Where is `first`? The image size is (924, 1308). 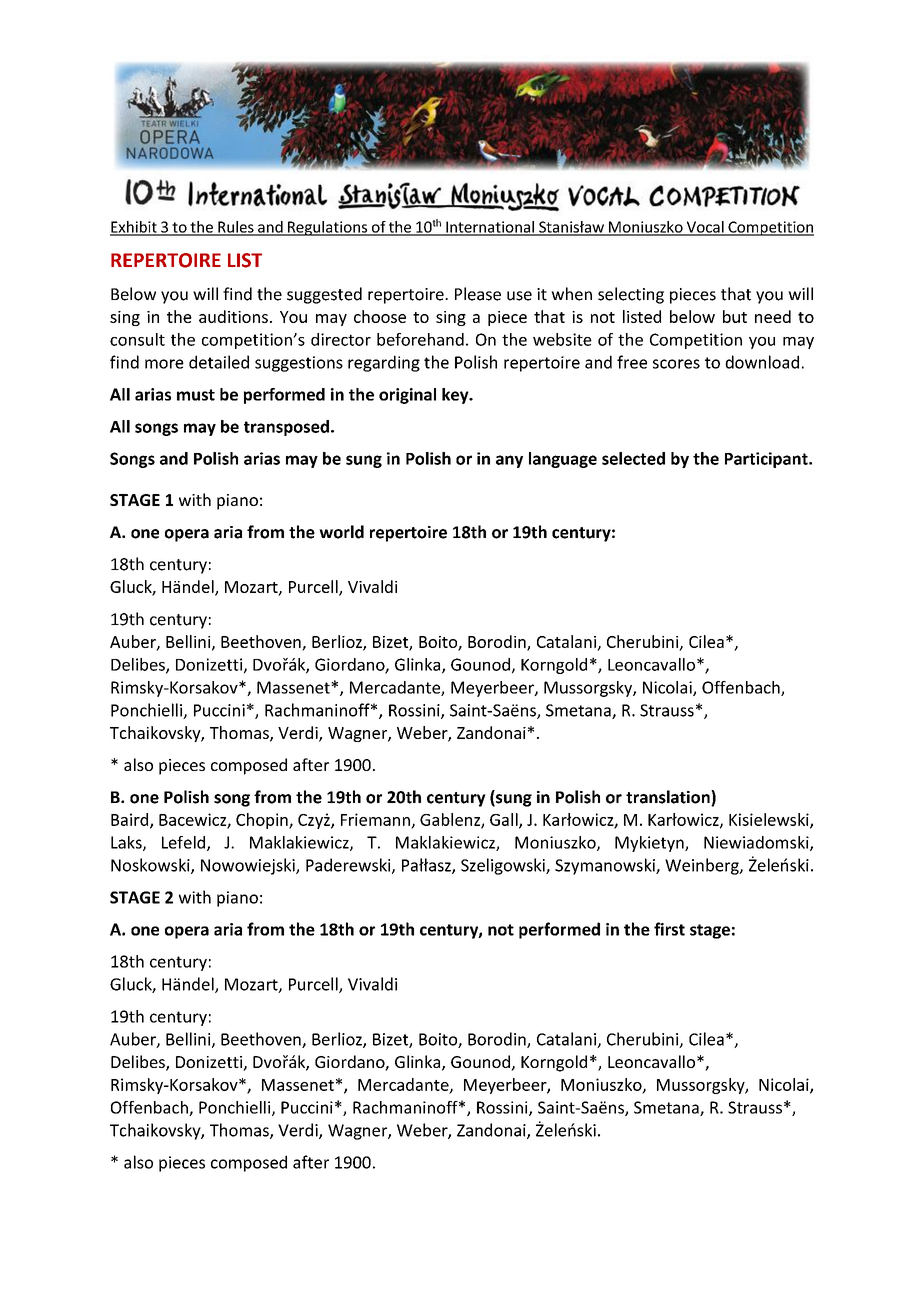
first is located at coordinates (669, 929).
